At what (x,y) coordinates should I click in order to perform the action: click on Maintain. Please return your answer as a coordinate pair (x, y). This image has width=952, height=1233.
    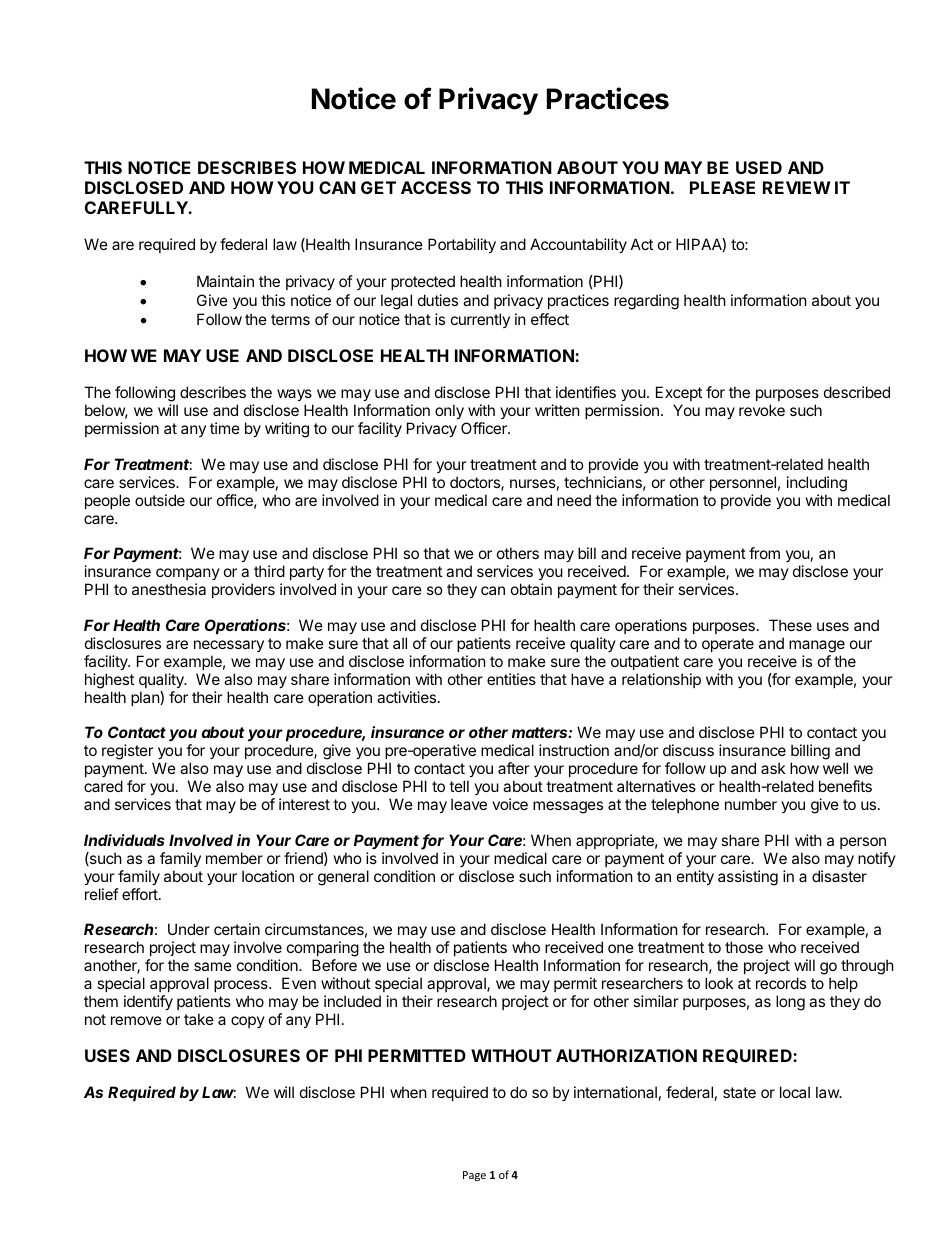
    Looking at the image, I should click on (225, 281).
